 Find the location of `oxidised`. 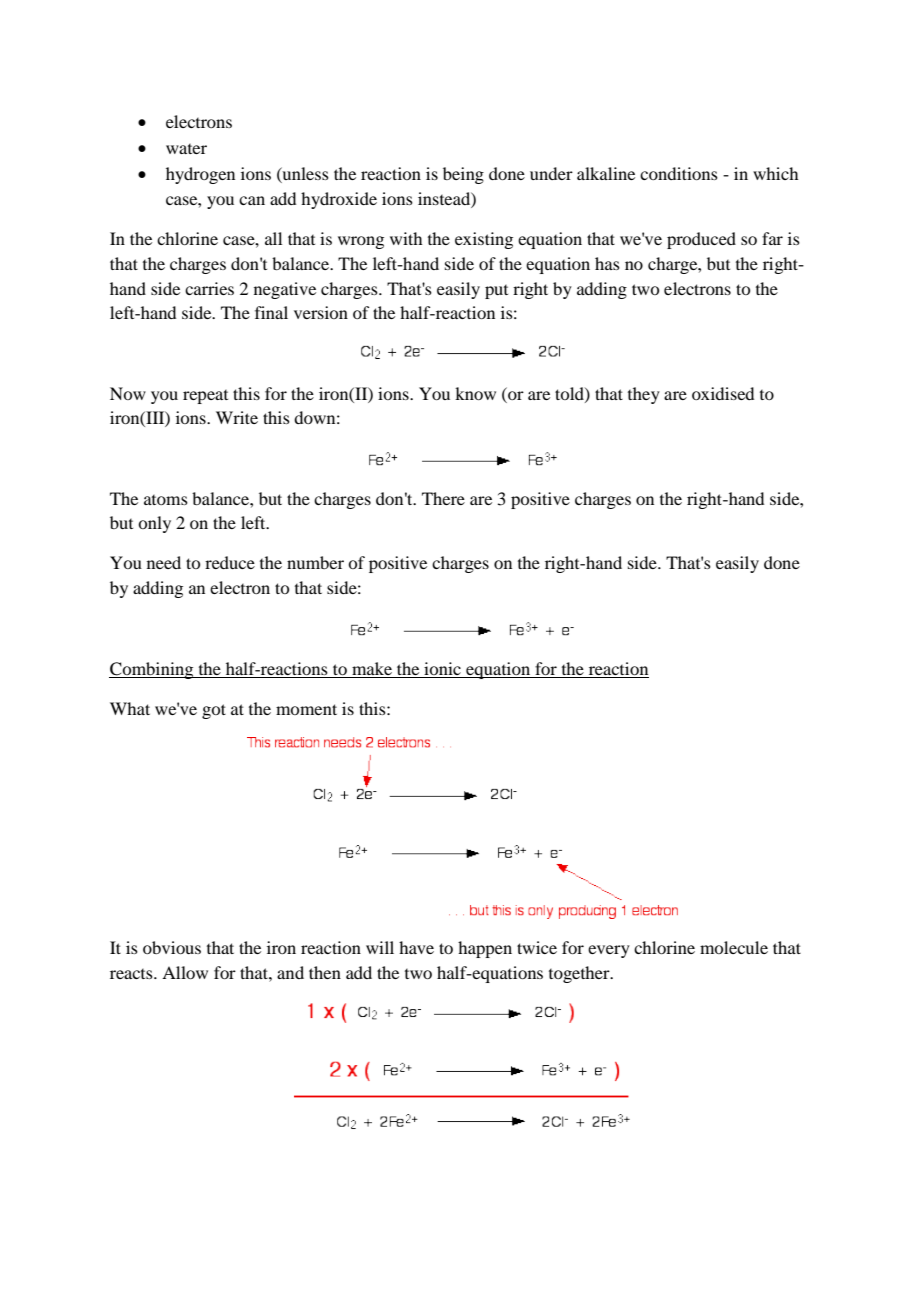

oxidised is located at coordinates (723, 393).
